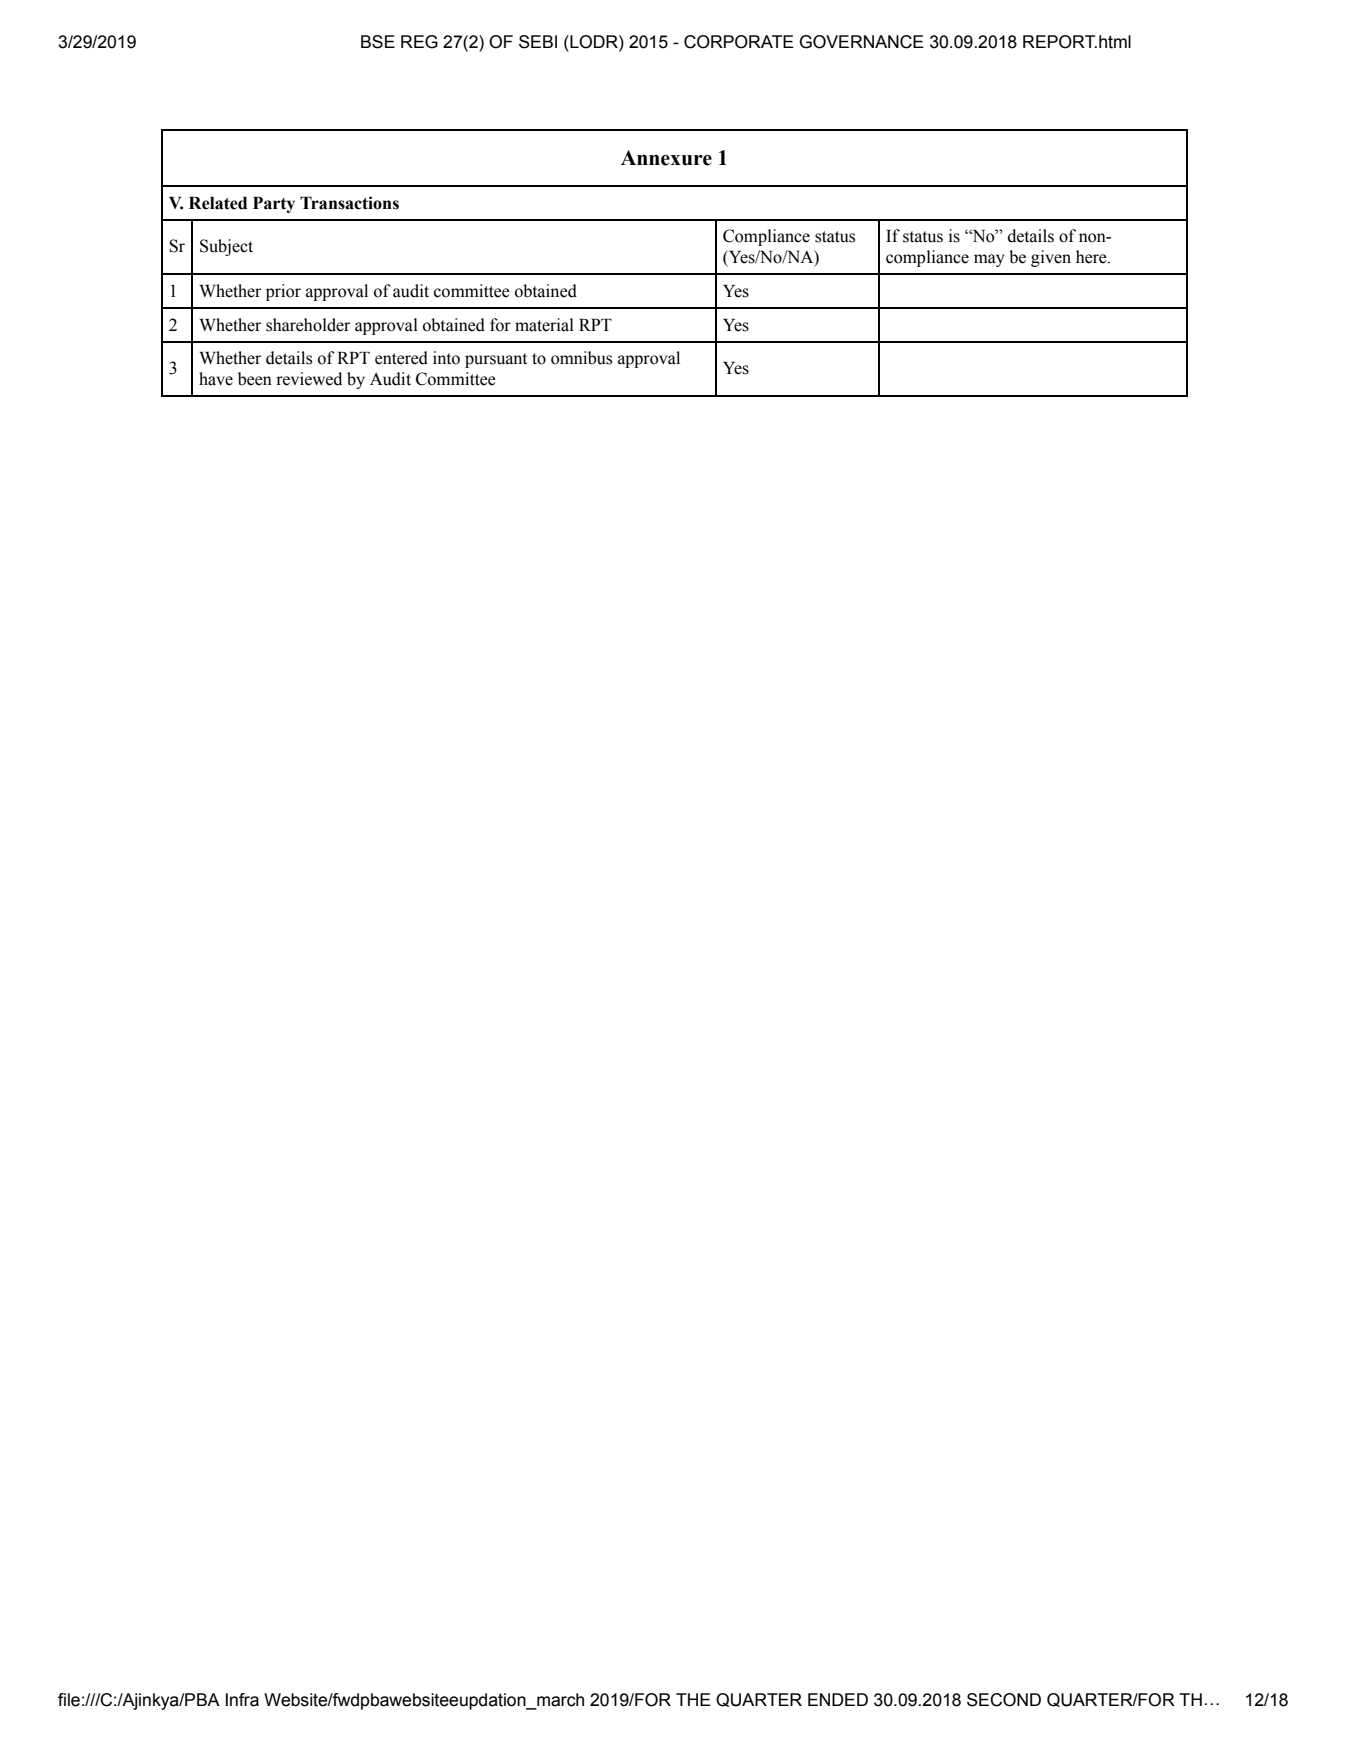 The width and height of the screenshot is (1347, 1743). Describe the element at coordinates (862, 42) in the screenshot. I see `GOVERNANCE` at that location.
